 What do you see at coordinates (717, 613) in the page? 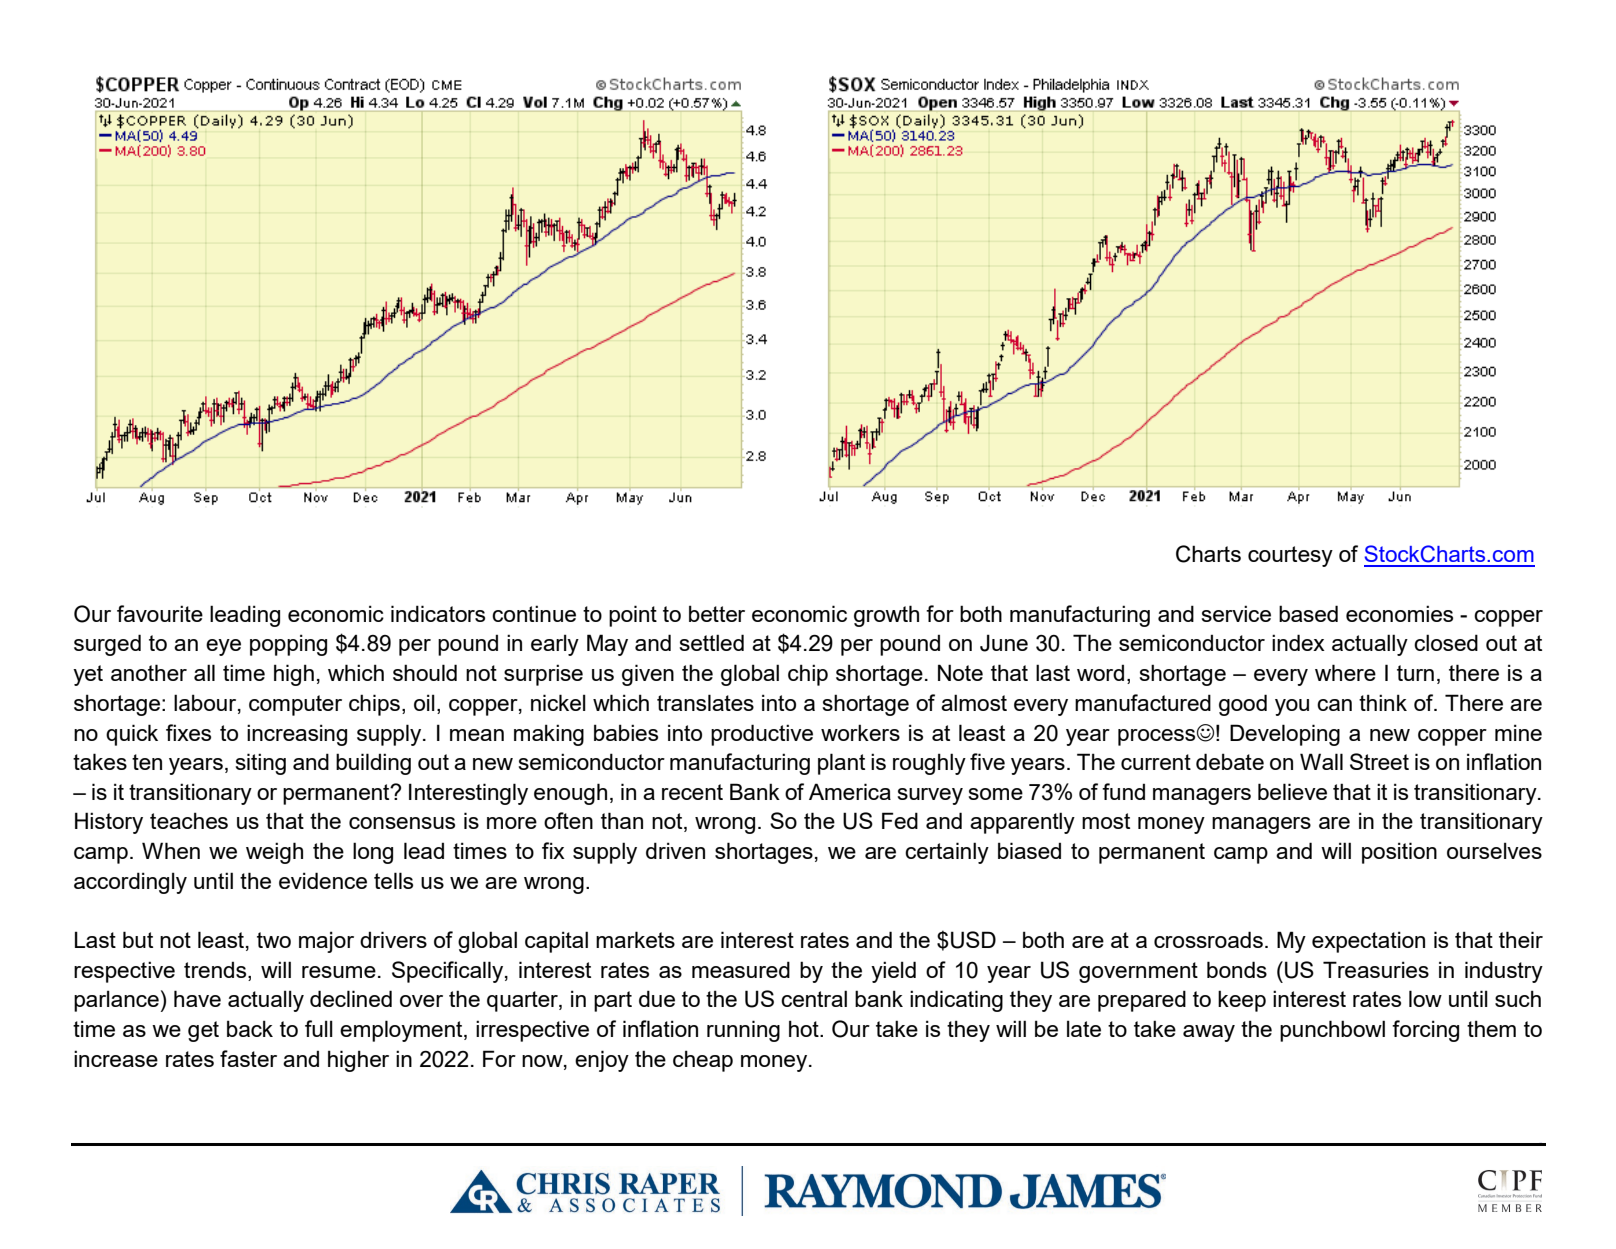
I see `better` at bounding box center [717, 613].
